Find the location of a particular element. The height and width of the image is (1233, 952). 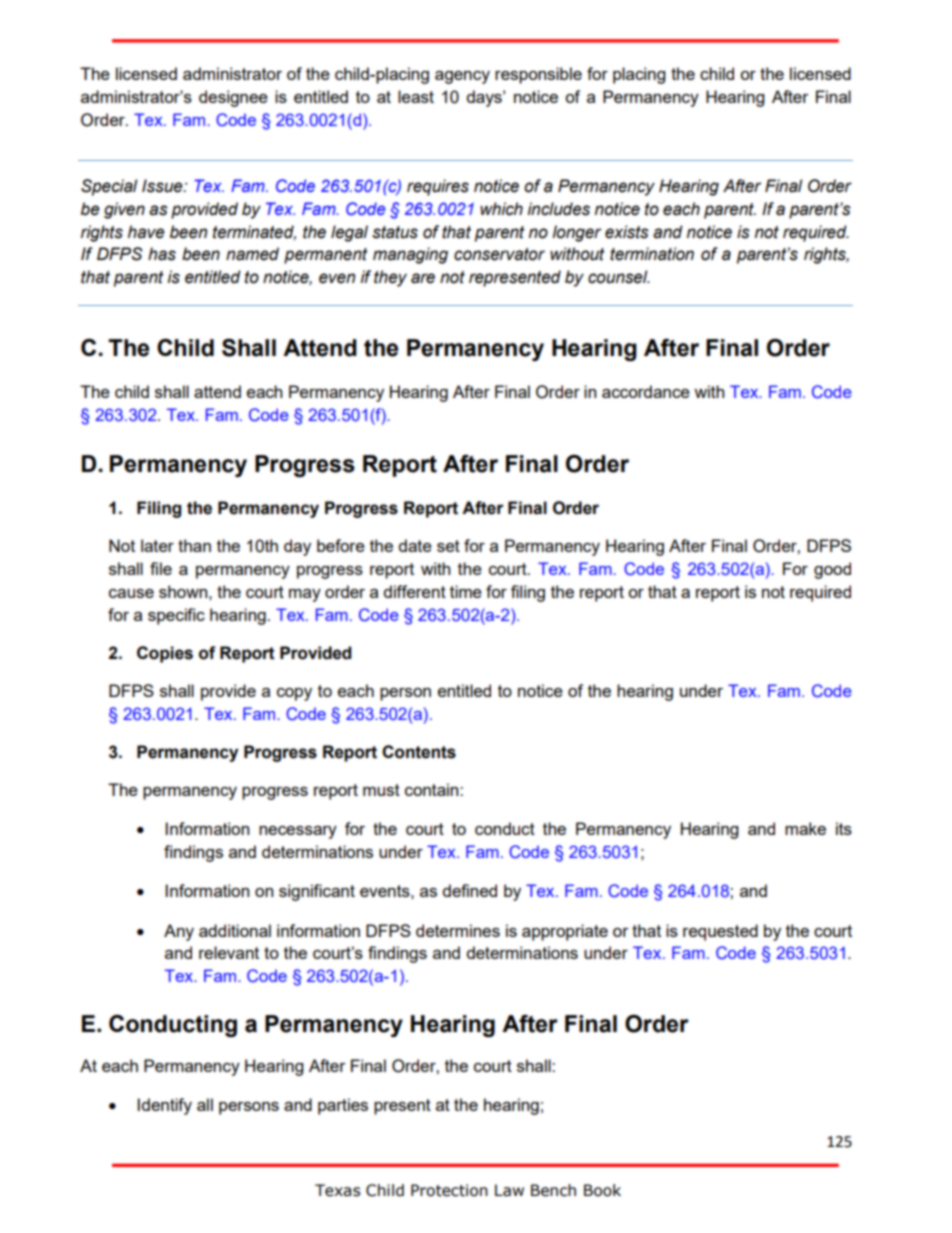

good is located at coordinates (832, 570).
